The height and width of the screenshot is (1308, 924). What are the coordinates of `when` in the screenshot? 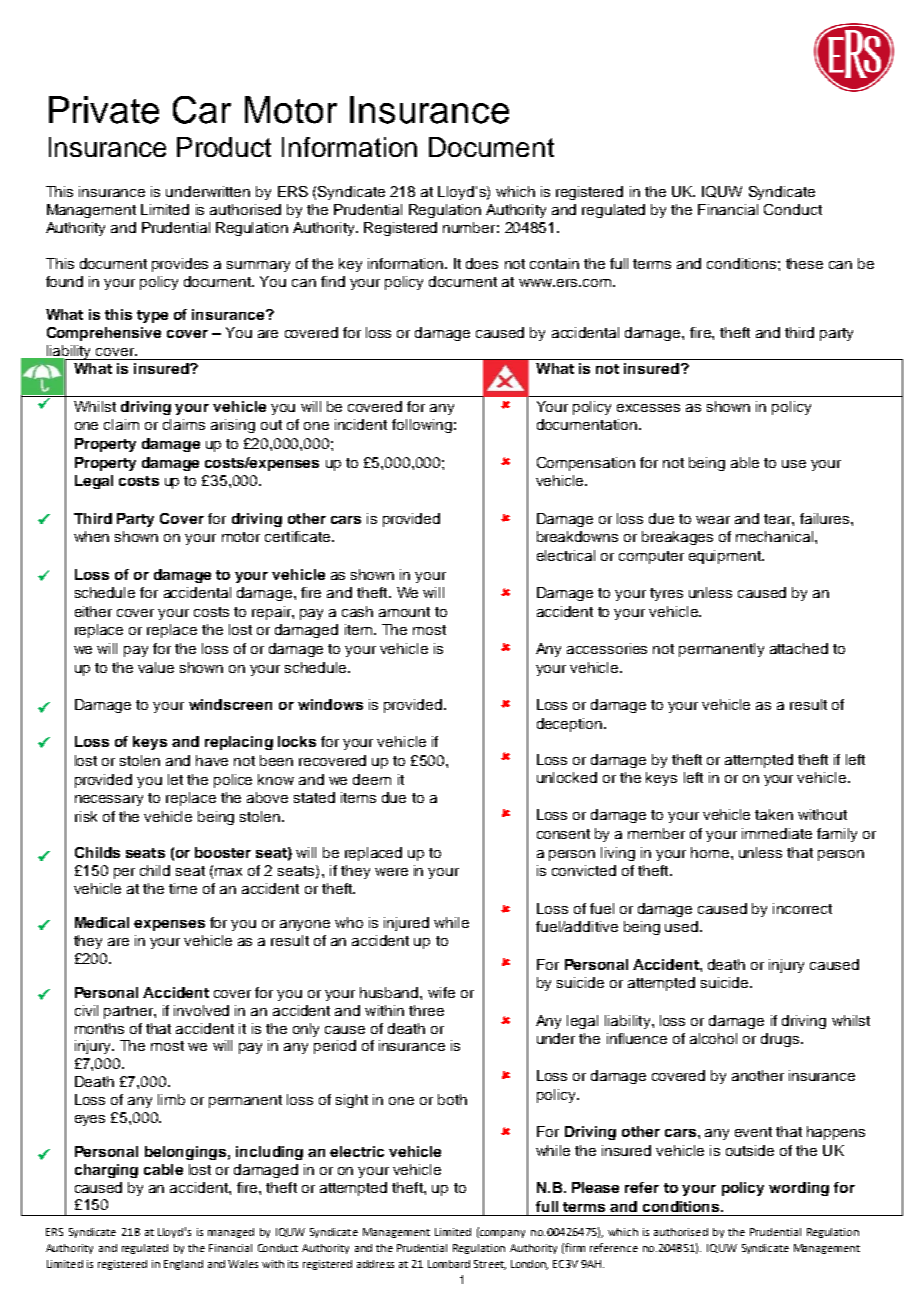 It's located at (91, 536).
